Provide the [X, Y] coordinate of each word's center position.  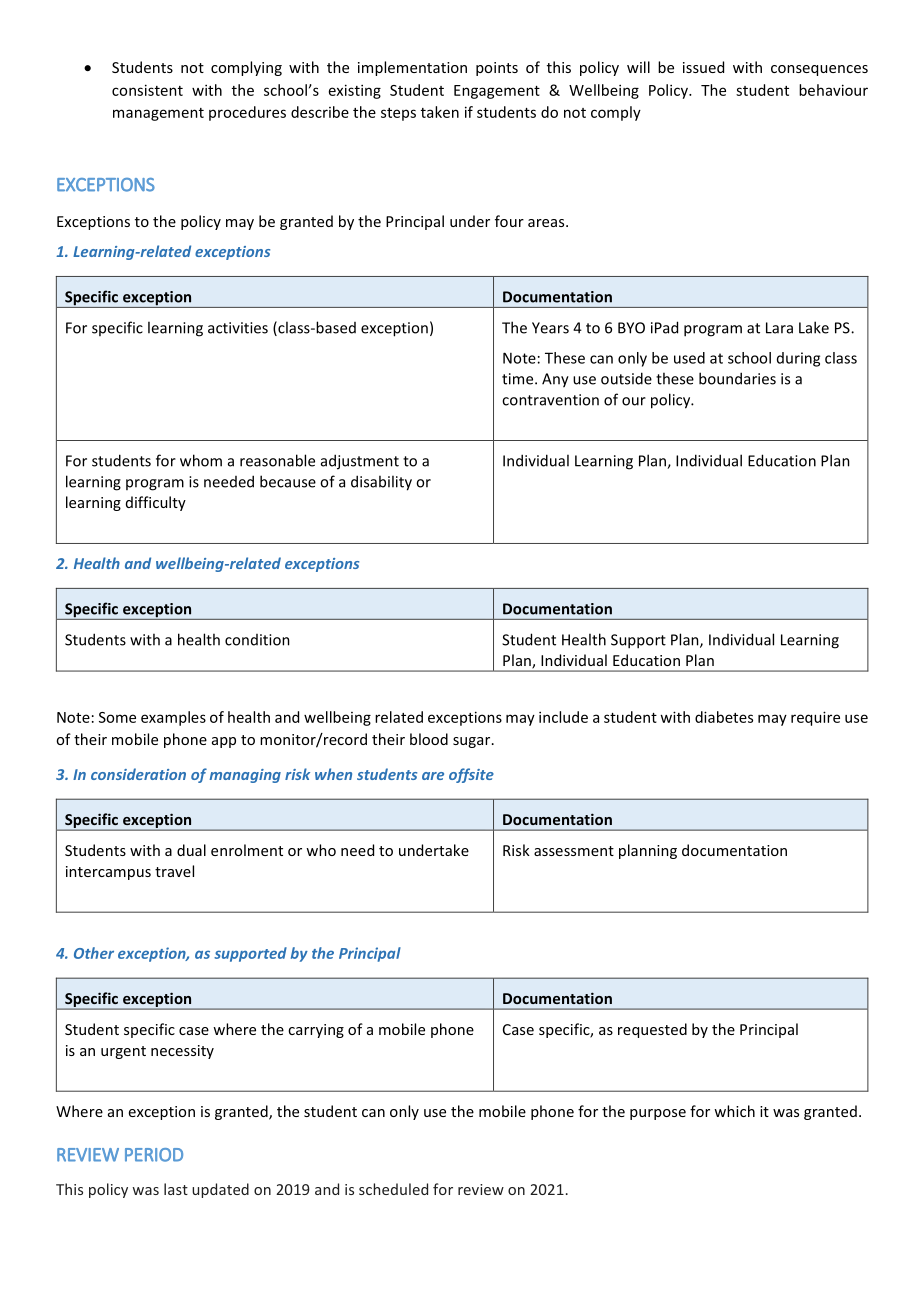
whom [201, 460]
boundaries [737, 378]
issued [703, 67]
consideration [138, 774]
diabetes [724, 717]
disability [381, 483]
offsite [471, 775]
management [158, 114]
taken [440, 112]
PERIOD [154, 1155]
